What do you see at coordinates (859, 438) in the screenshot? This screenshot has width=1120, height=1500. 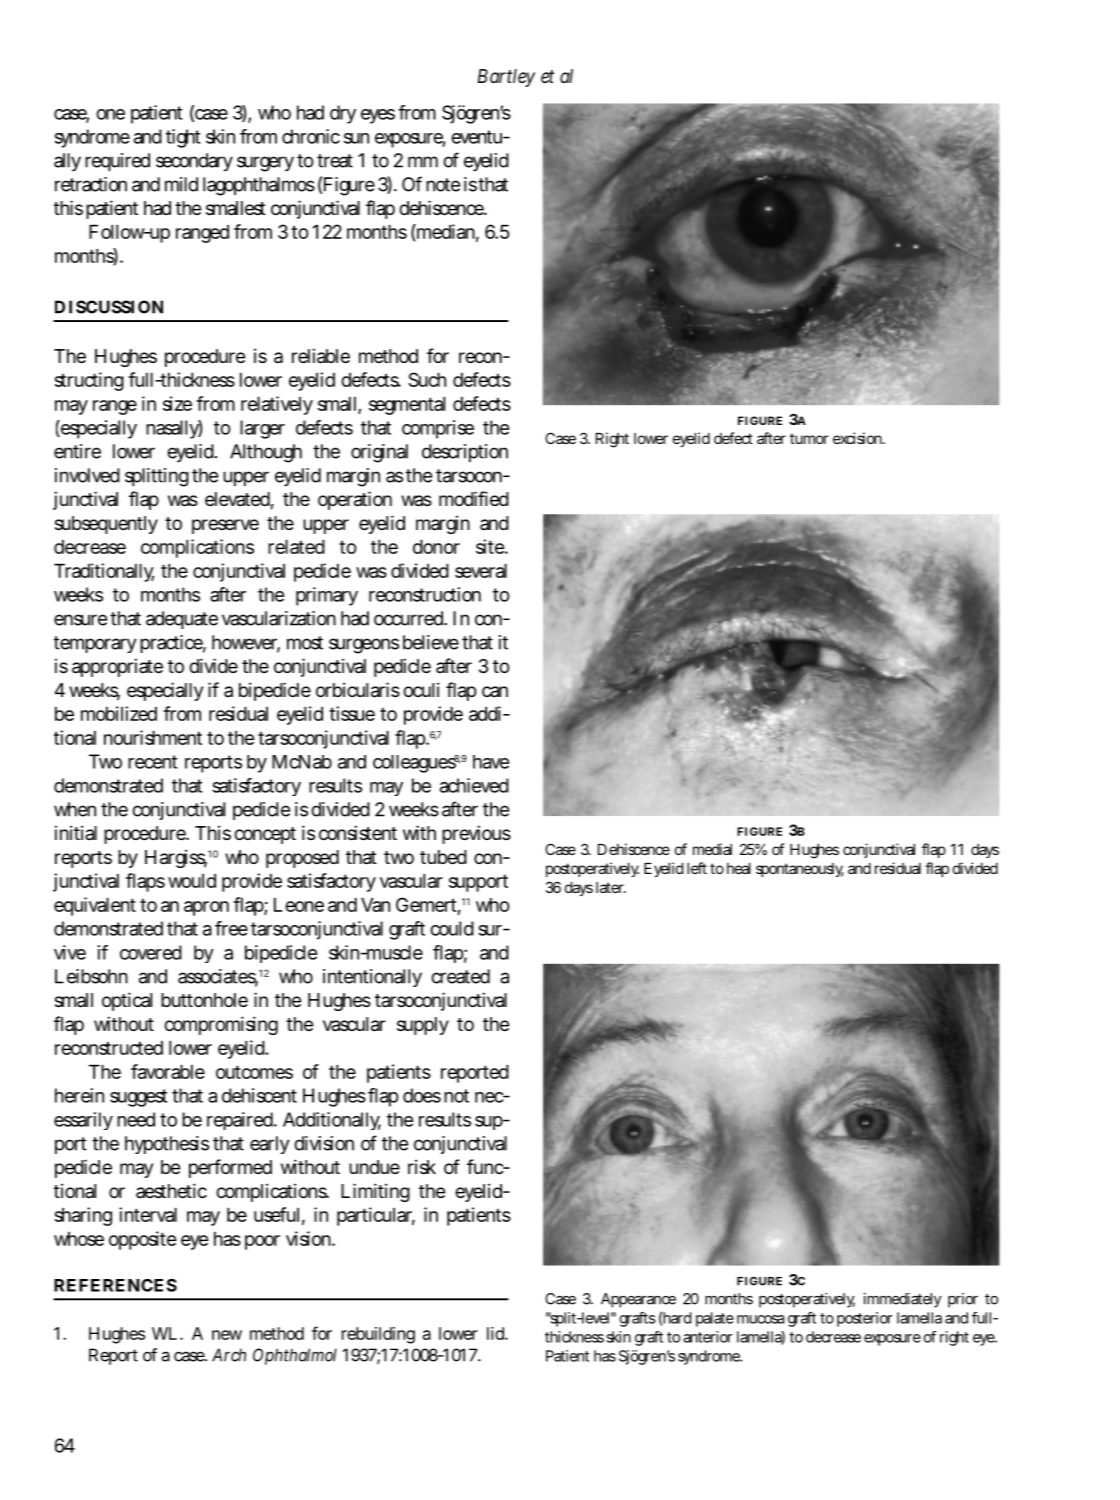 I see `excision` at bounding box center [859, 438].
